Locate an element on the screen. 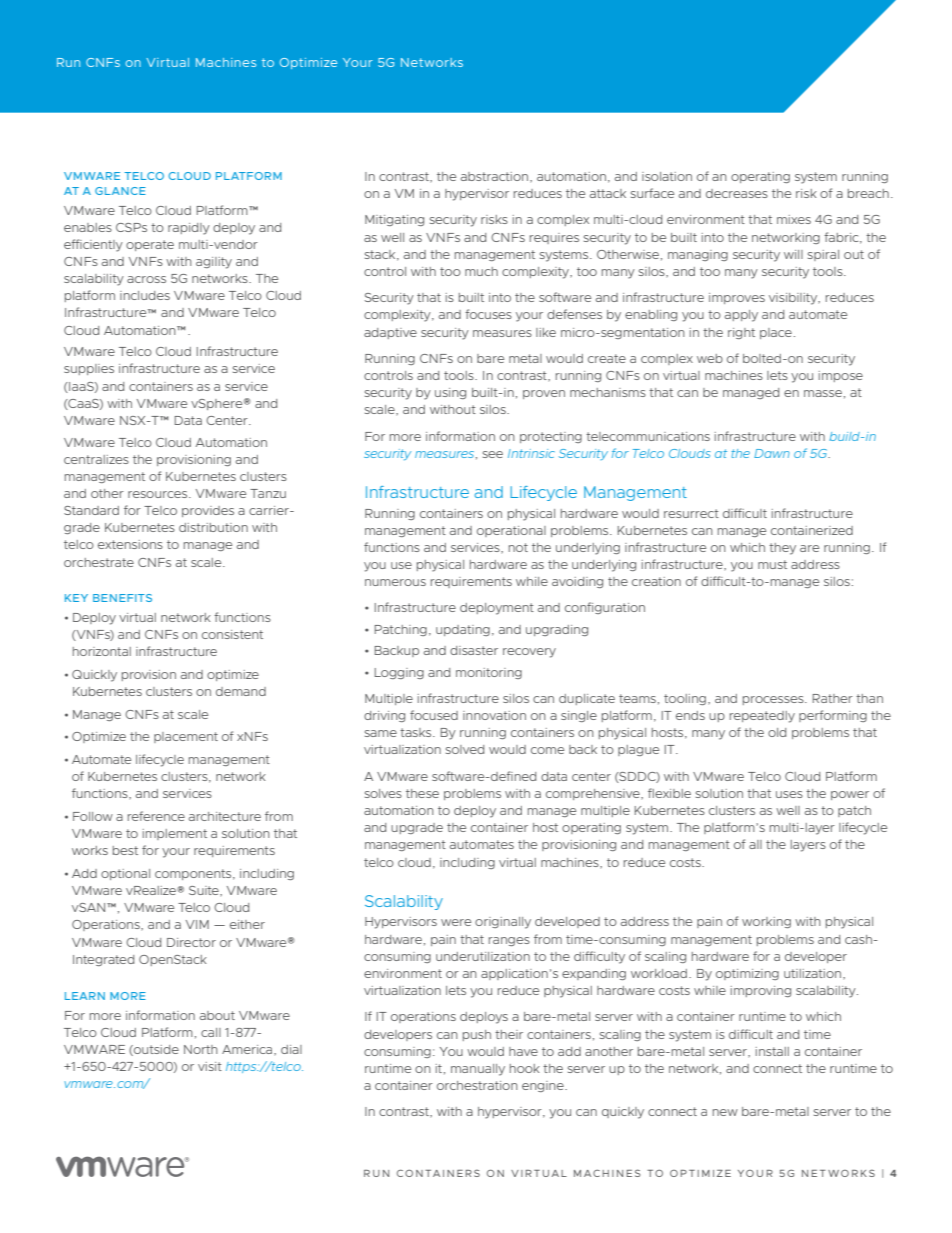  see is located at coordinates (493, 454).
